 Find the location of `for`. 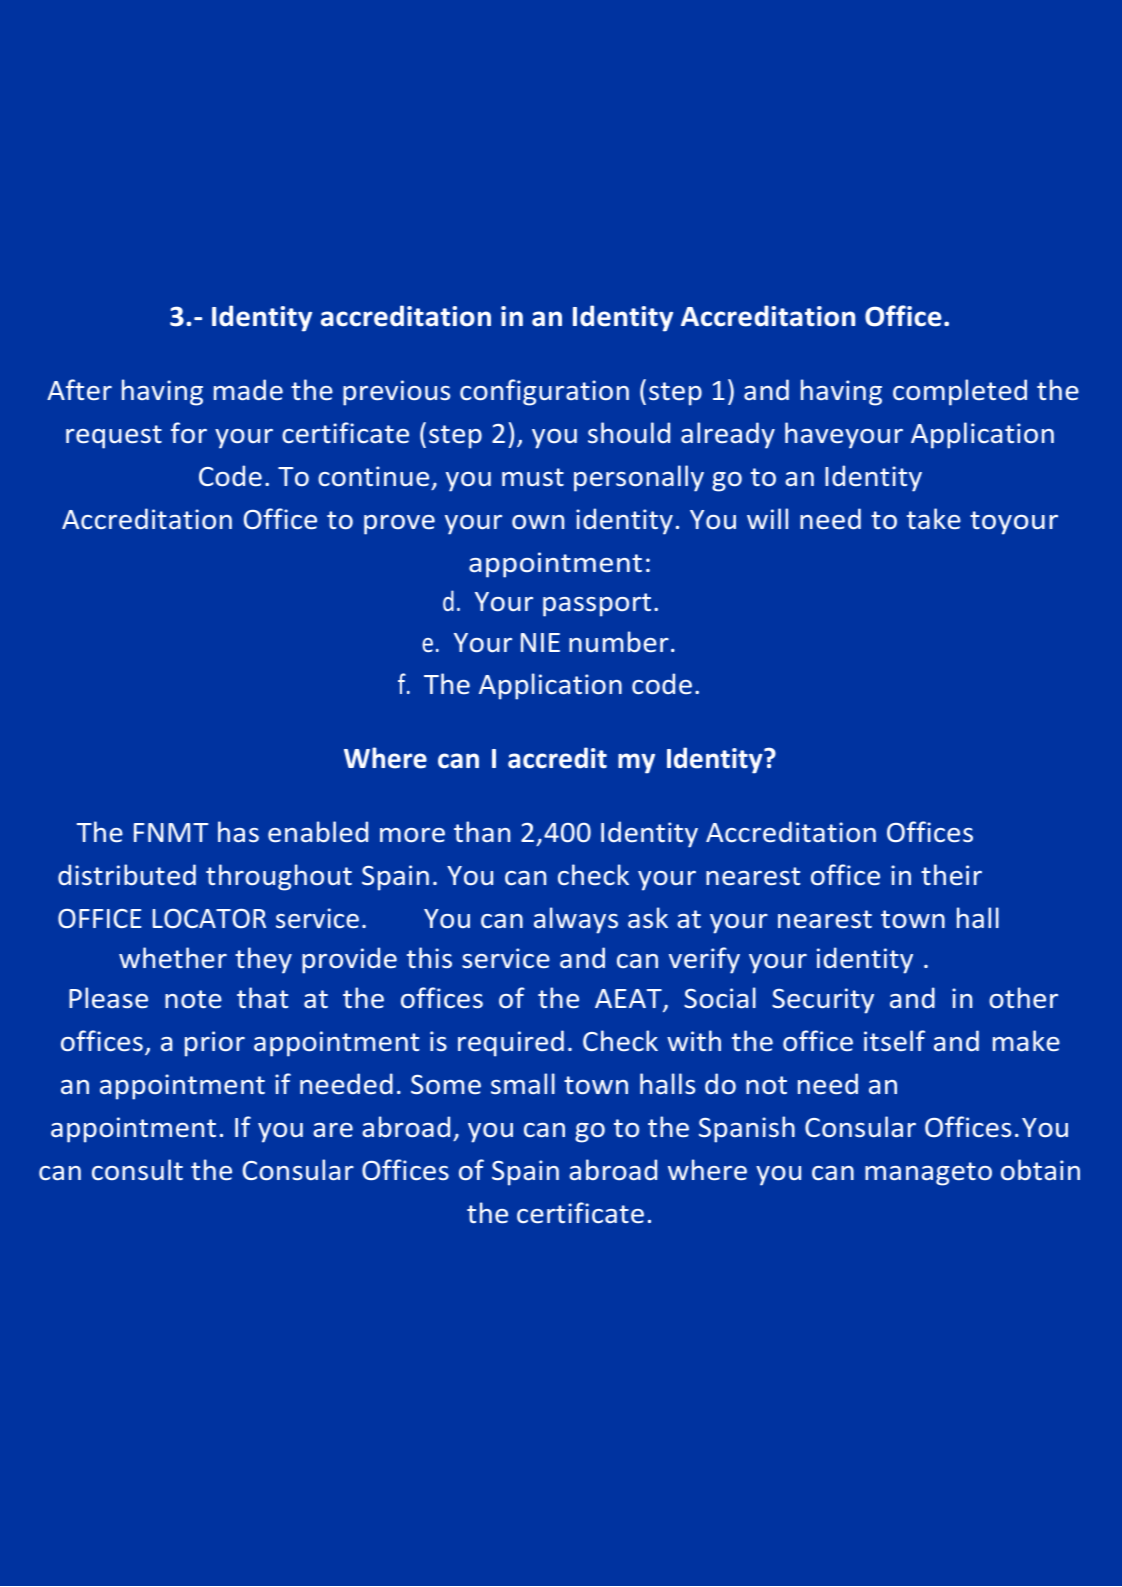

for is located at coordinates (189, 432).
